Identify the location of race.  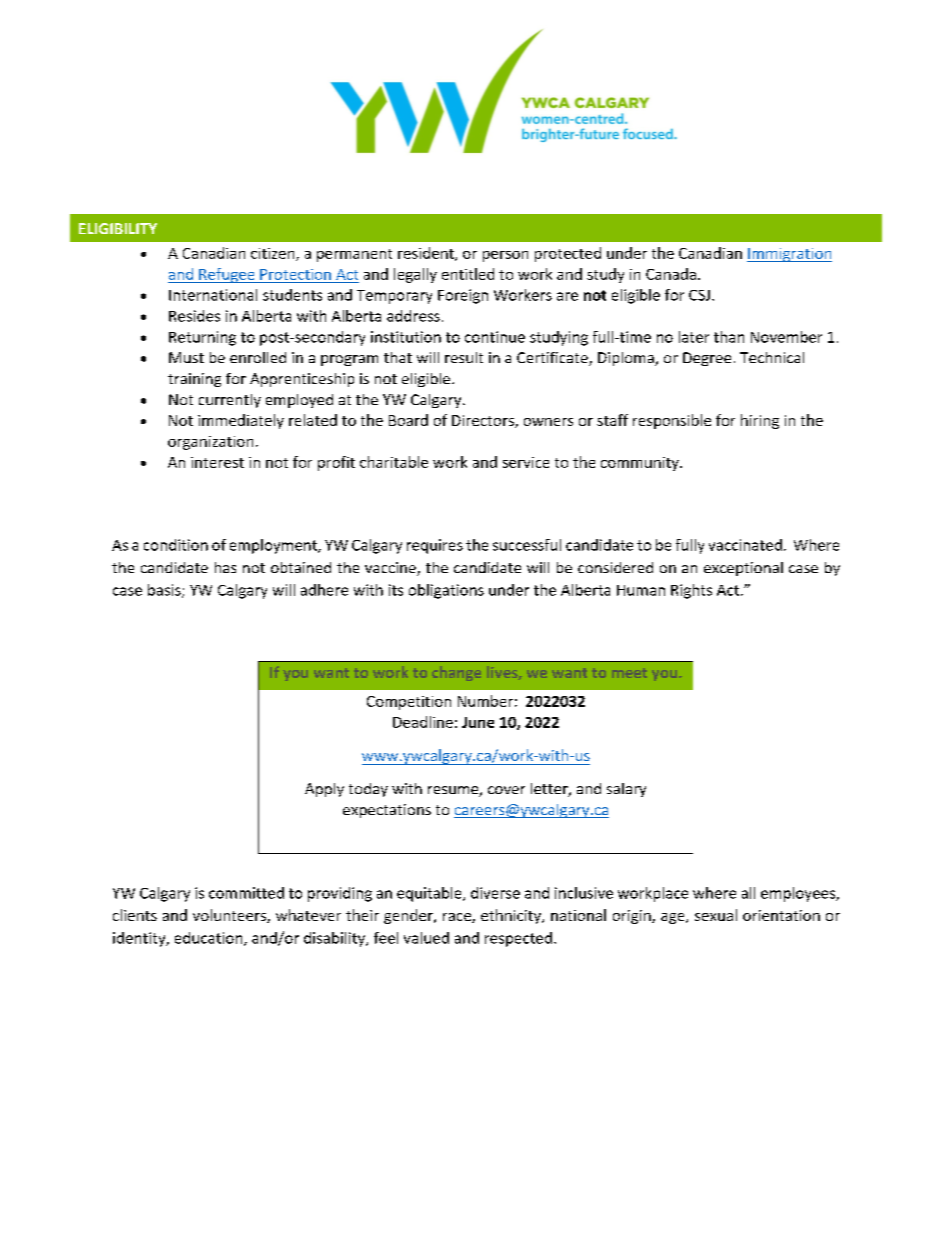
(458, 918).
